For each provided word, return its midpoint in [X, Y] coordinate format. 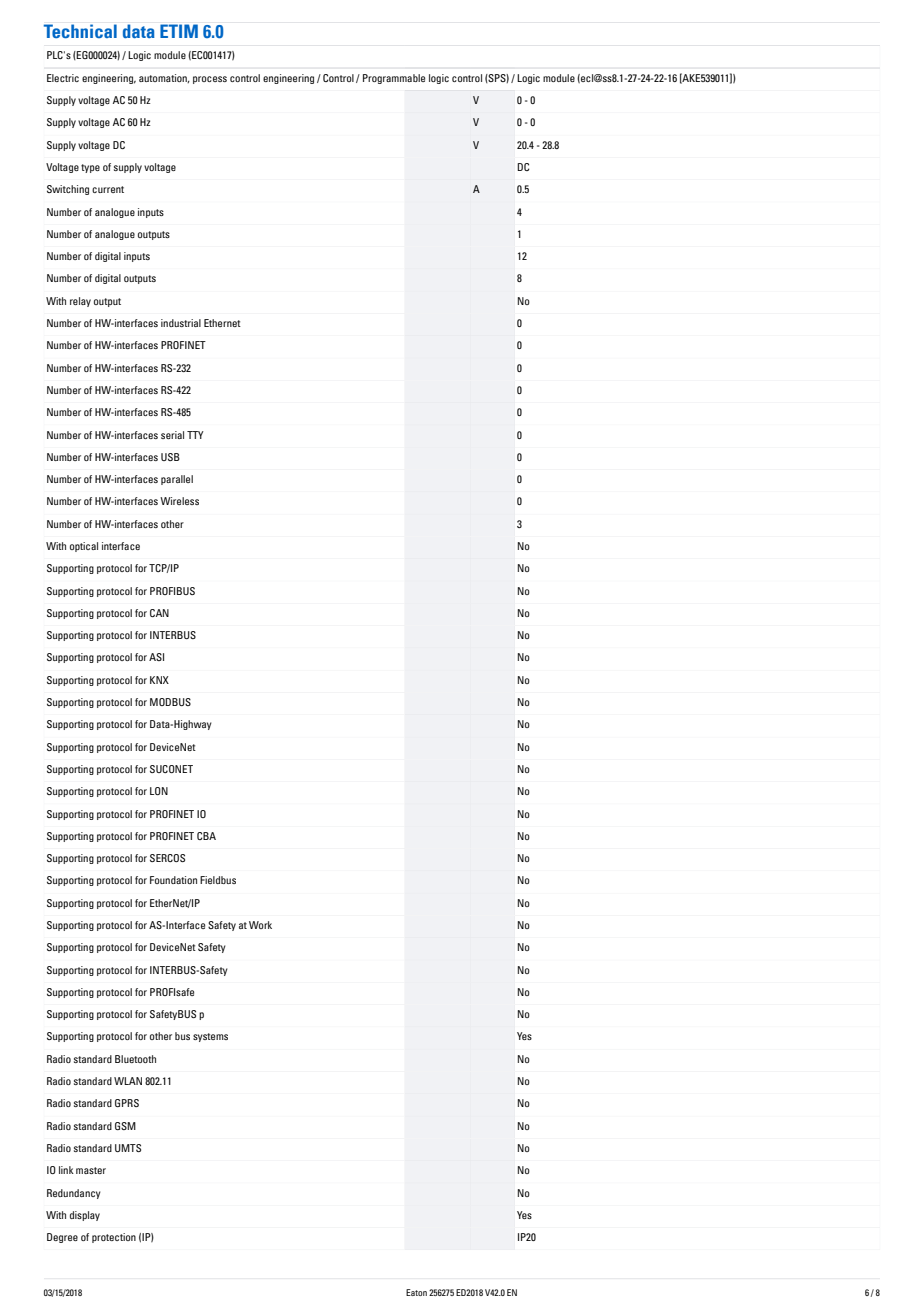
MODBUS [170, 702]
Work [260, 925]
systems [210, 1037]
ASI [156, 657]
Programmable [394, 79]
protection [114, 1238]
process [210, 80]
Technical [80, 31]
